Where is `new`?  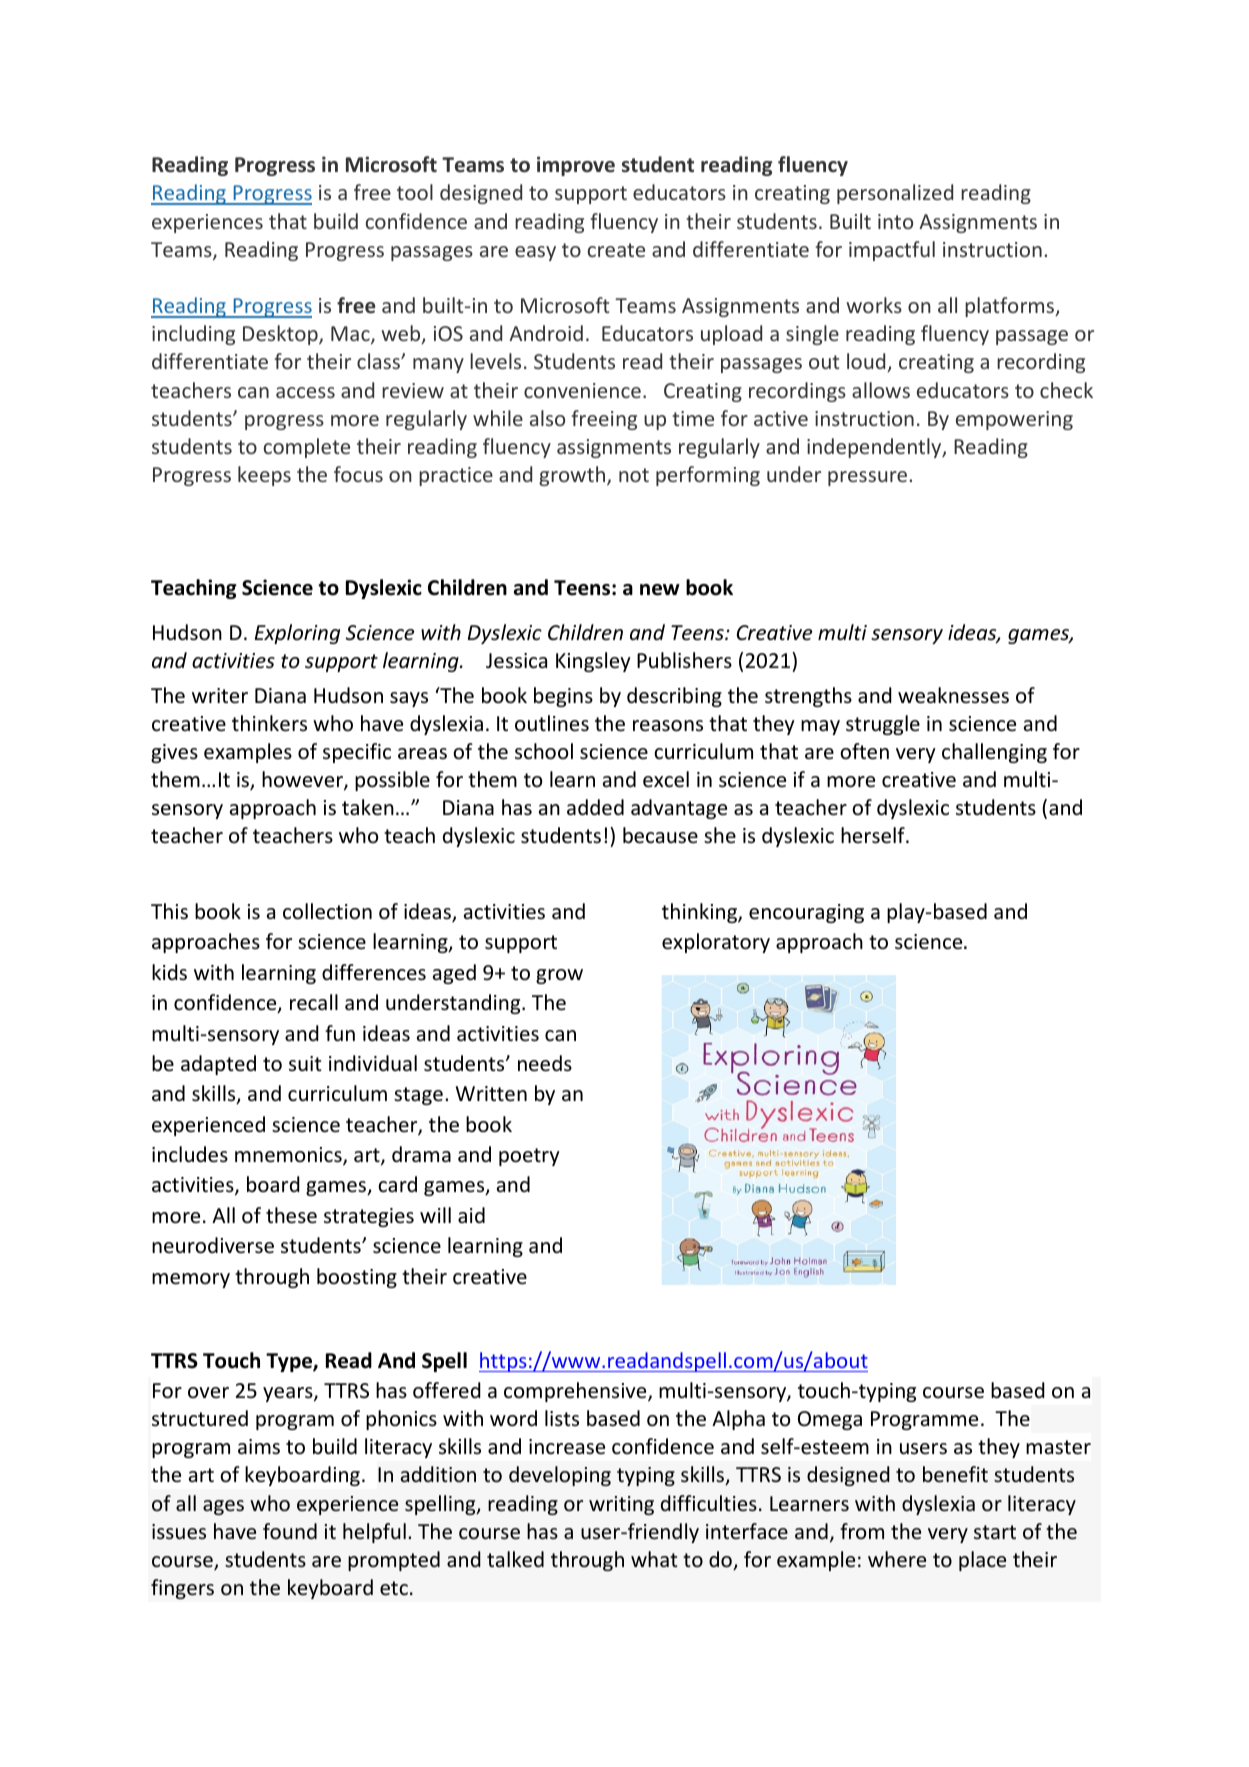
new is located at coordinates (660, 590).
